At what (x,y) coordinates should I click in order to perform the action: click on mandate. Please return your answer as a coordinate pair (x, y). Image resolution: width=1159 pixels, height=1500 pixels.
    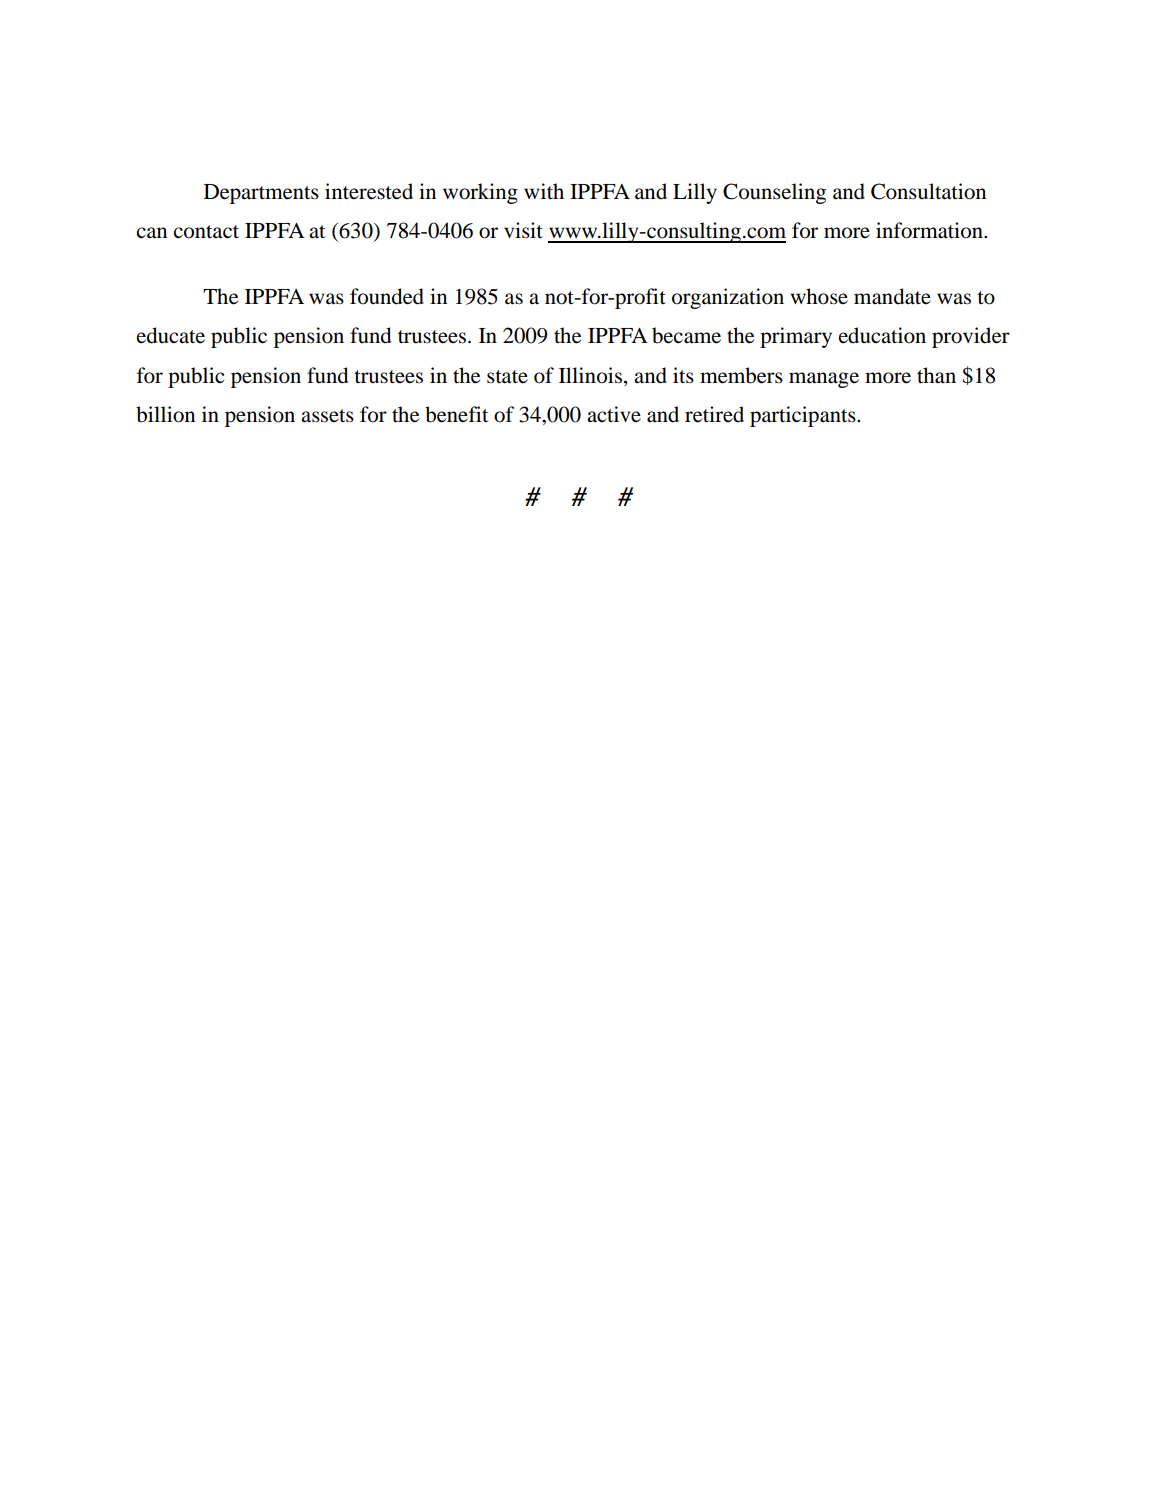
    Looking at the image, I should click on (892, 296).
